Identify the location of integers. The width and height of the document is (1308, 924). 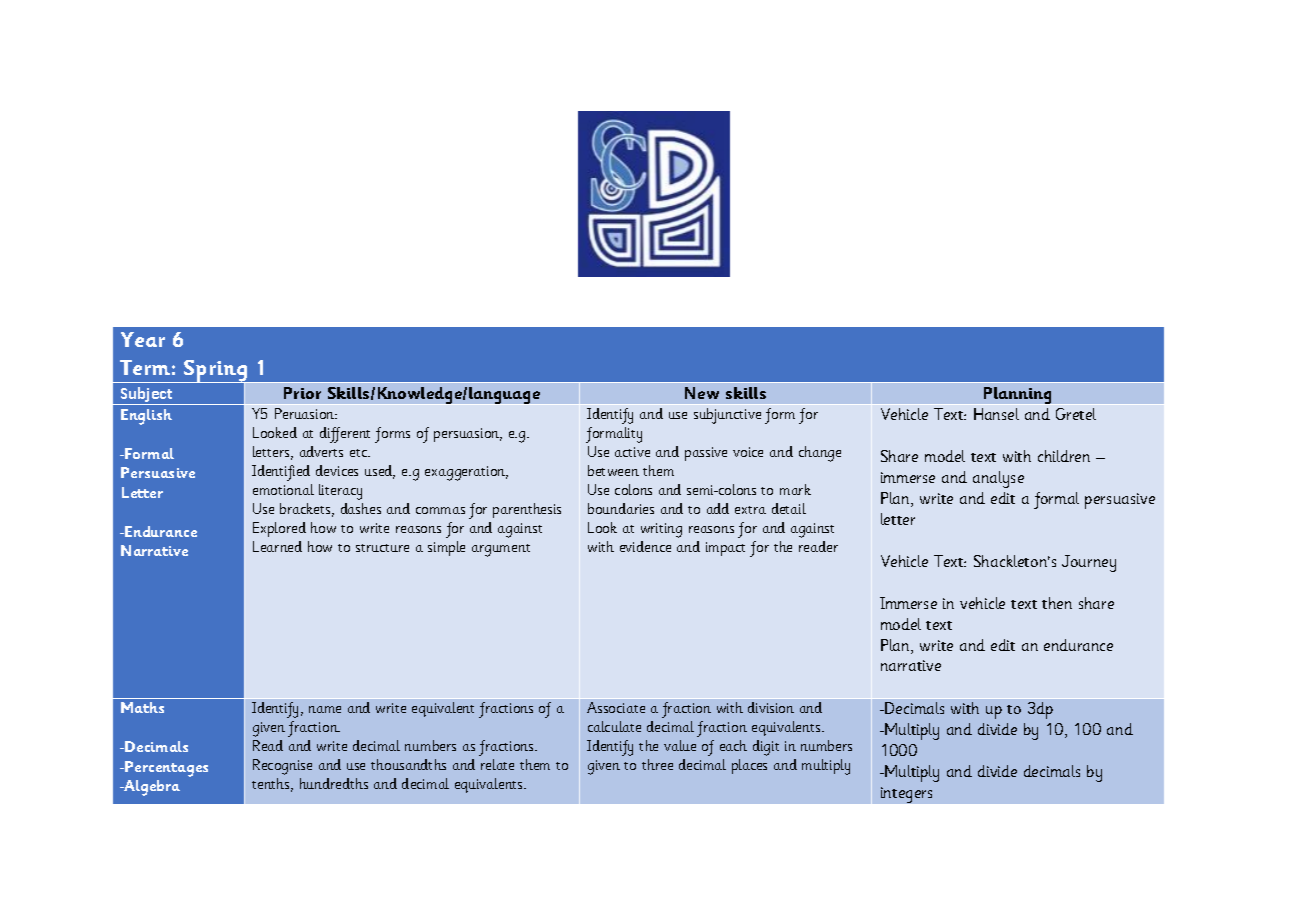
(906, 795).
